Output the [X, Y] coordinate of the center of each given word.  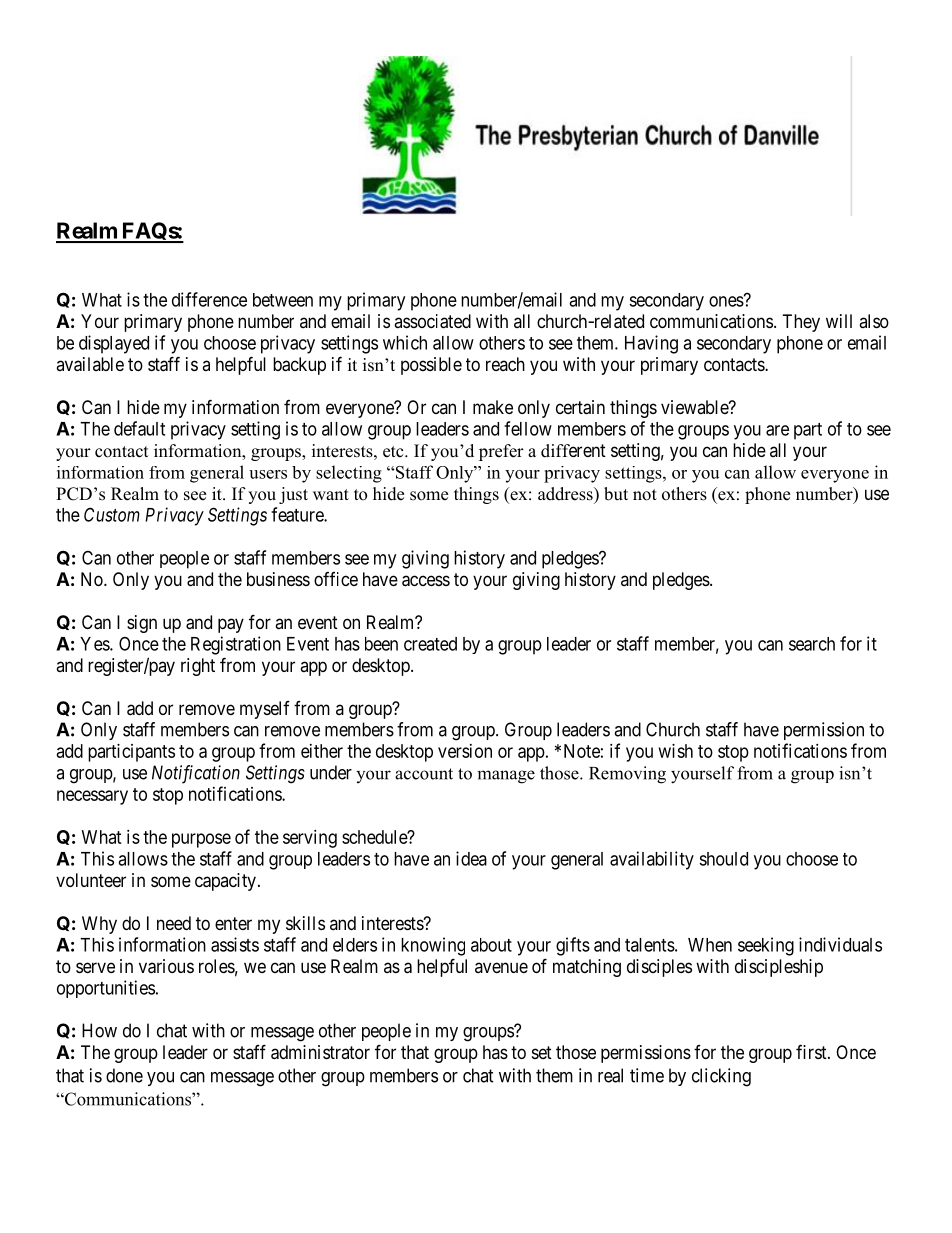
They [801, 323]
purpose [201, 840]
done [124, 1075]
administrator [320, 1052]
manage [506, 777]
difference [209, 299]
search [812, 644]
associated [432, 321]
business [278, 579]
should [723, 859]
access [426, 581]
